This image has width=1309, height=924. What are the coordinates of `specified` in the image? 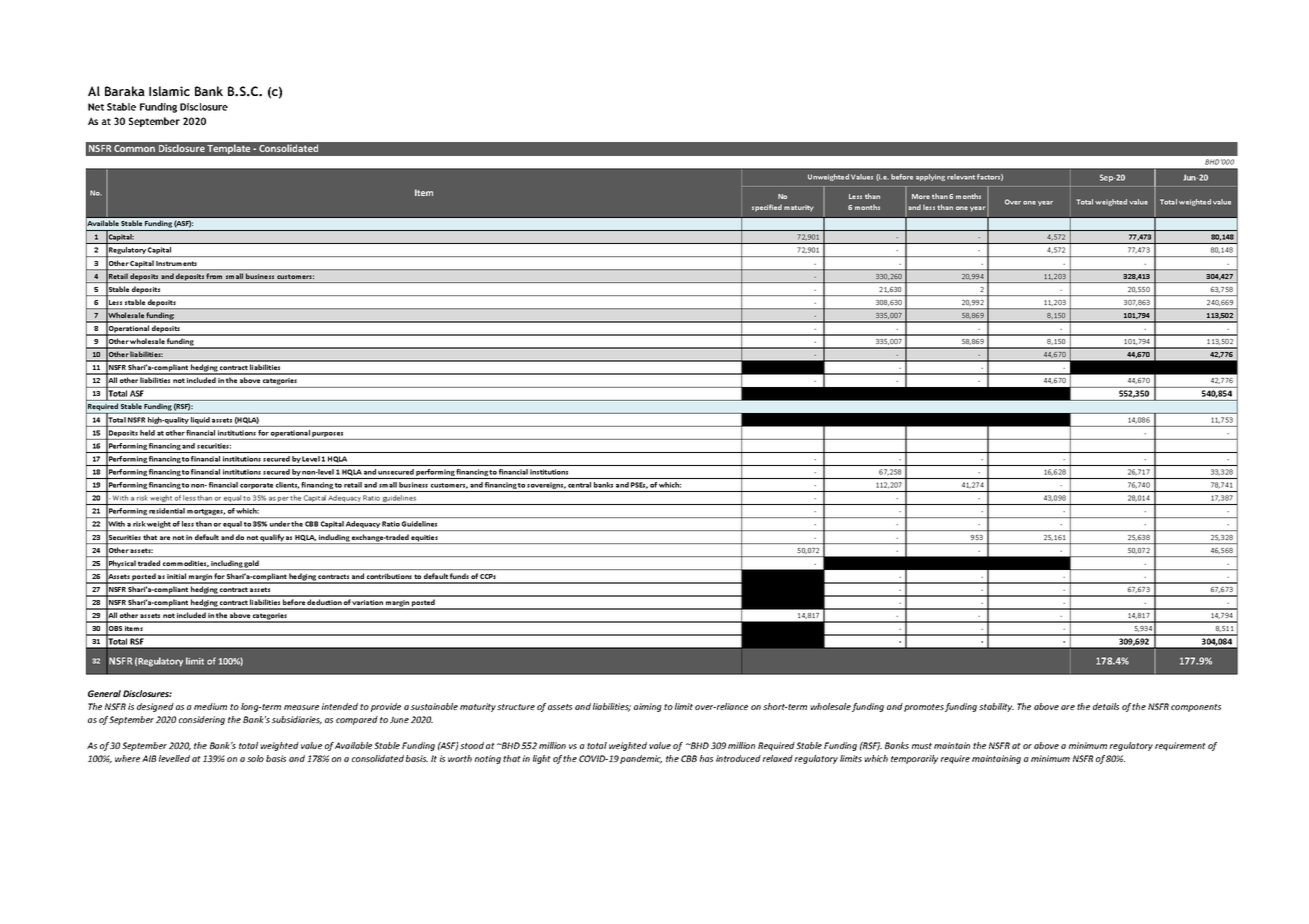 It's located at (767, 208).
